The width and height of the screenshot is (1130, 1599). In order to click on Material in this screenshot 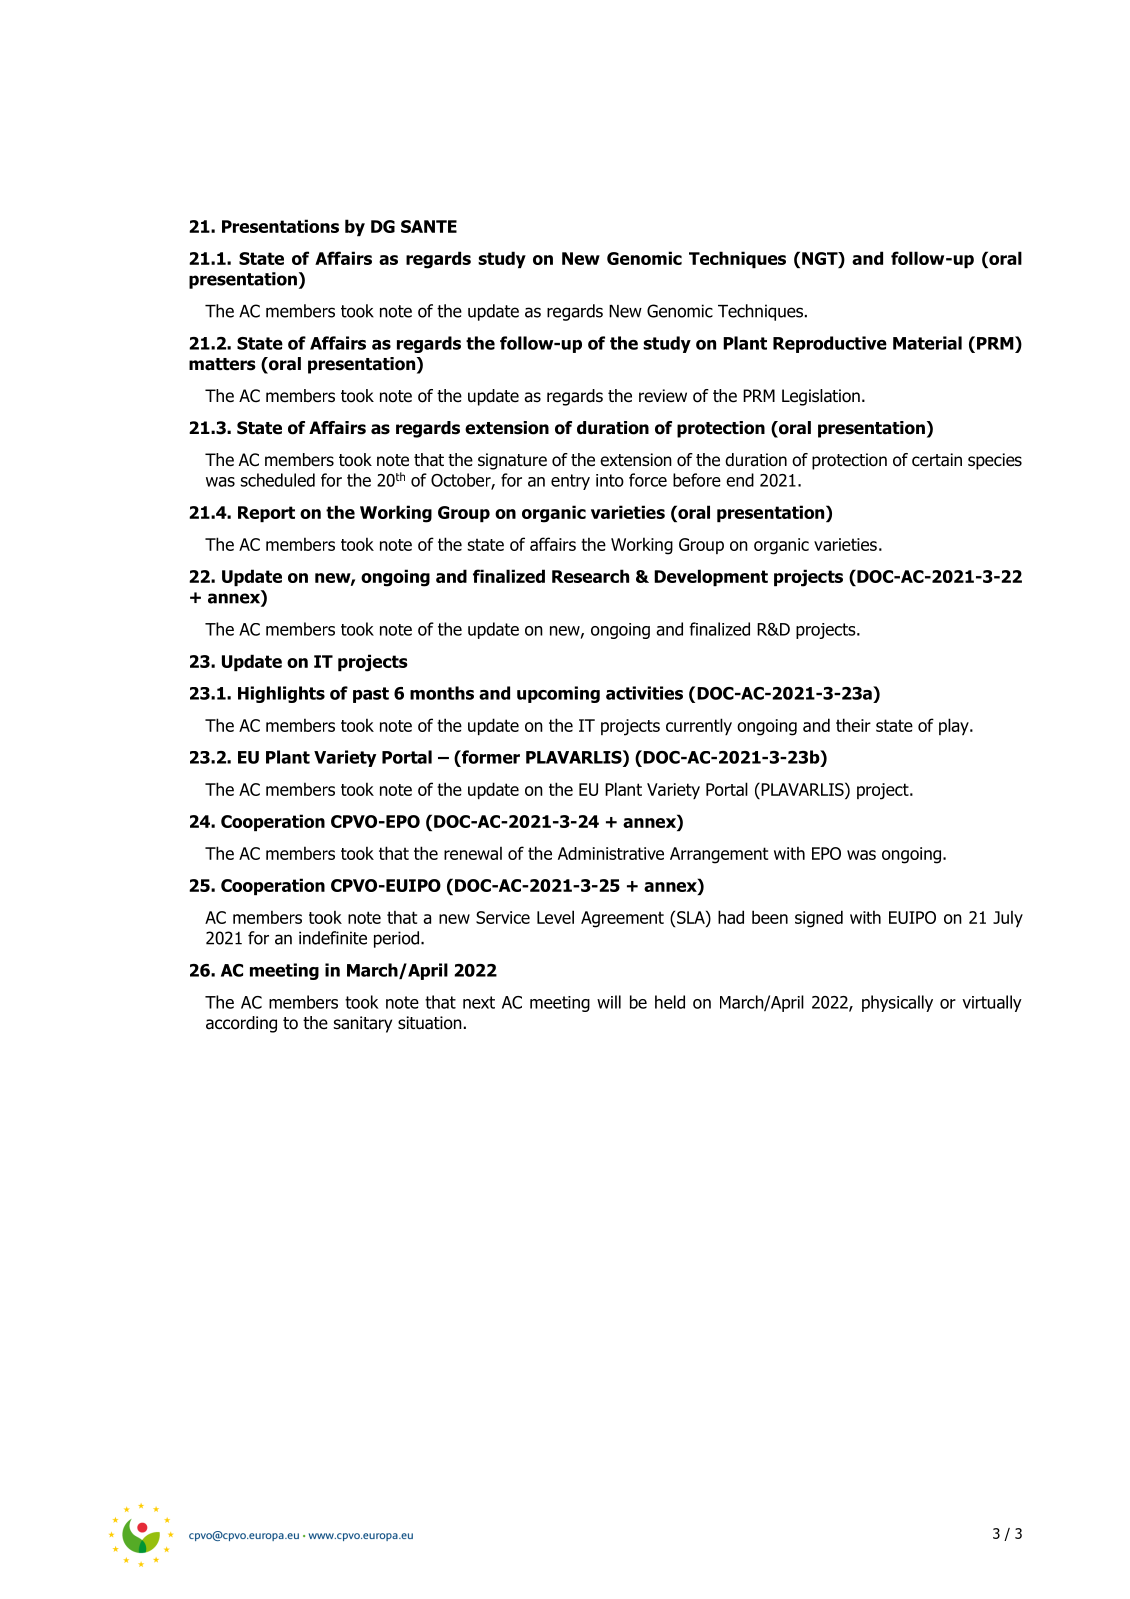, I will do `click(927, 343)`.
